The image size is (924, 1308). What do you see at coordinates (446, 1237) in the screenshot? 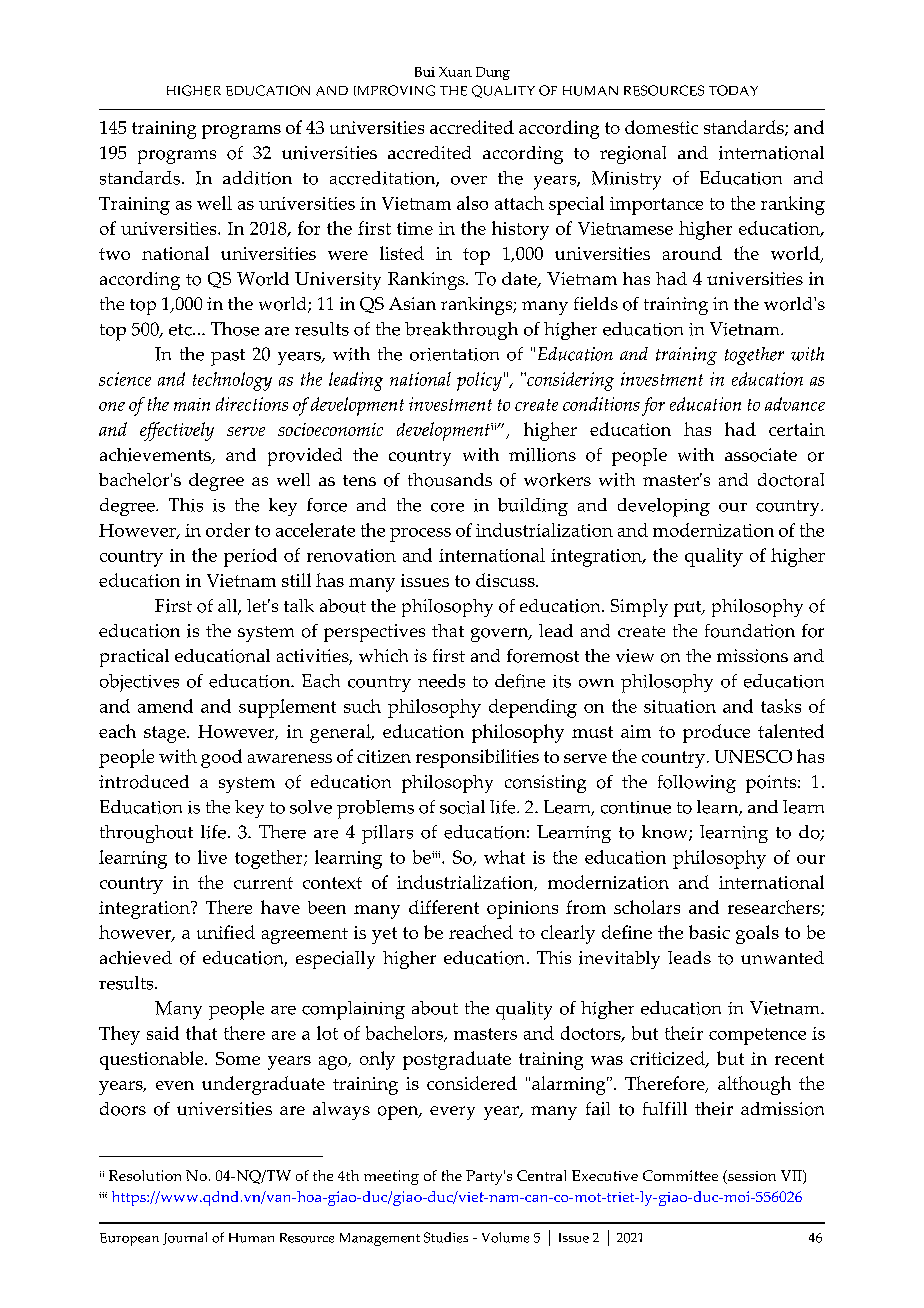
I see `Studies` at bounding box center [446, 1237].
